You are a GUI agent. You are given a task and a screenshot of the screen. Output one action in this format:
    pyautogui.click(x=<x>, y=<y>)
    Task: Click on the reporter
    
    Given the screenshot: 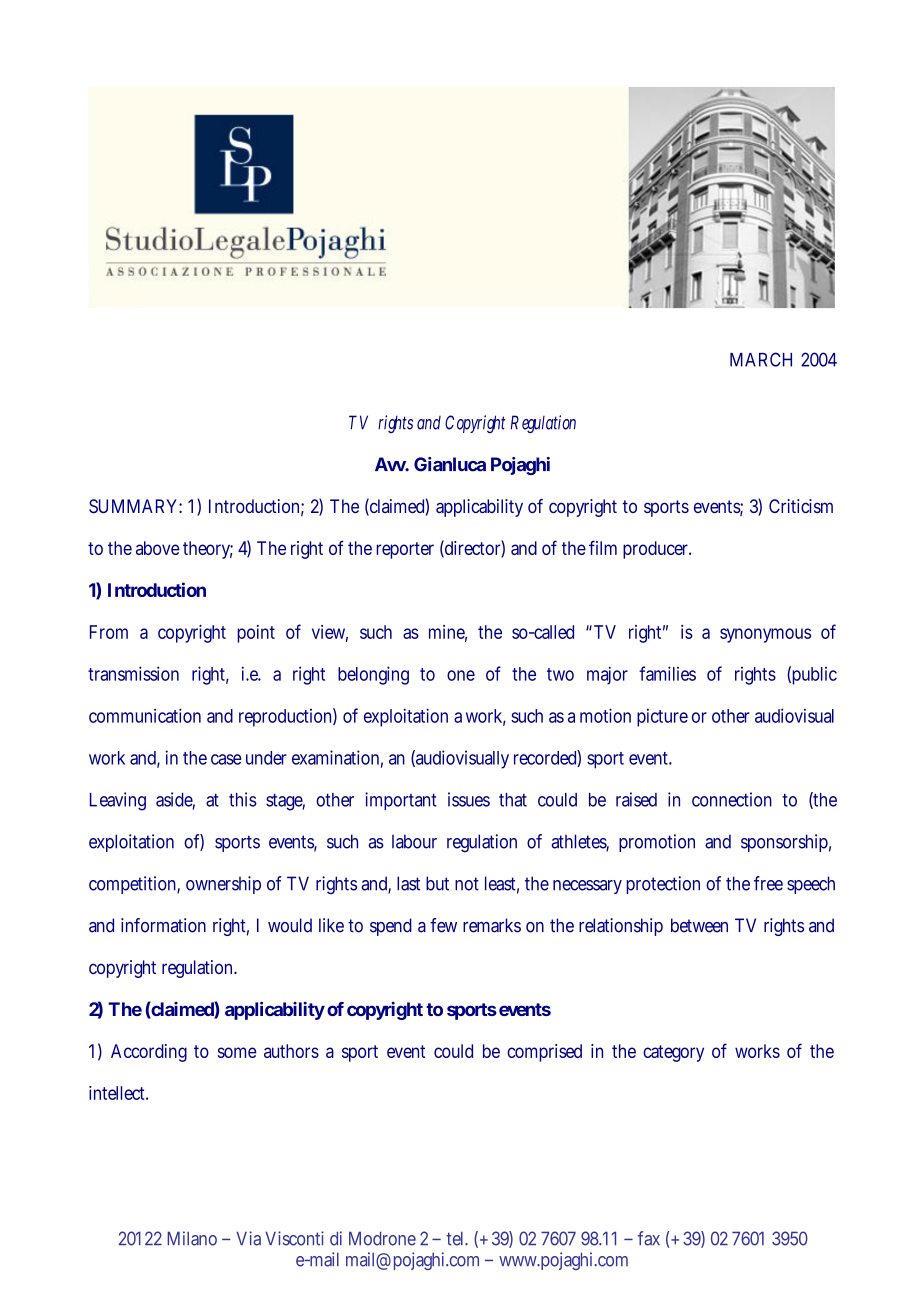 What is the action you would take?
    pyautogui.click(x=405, y=550)
